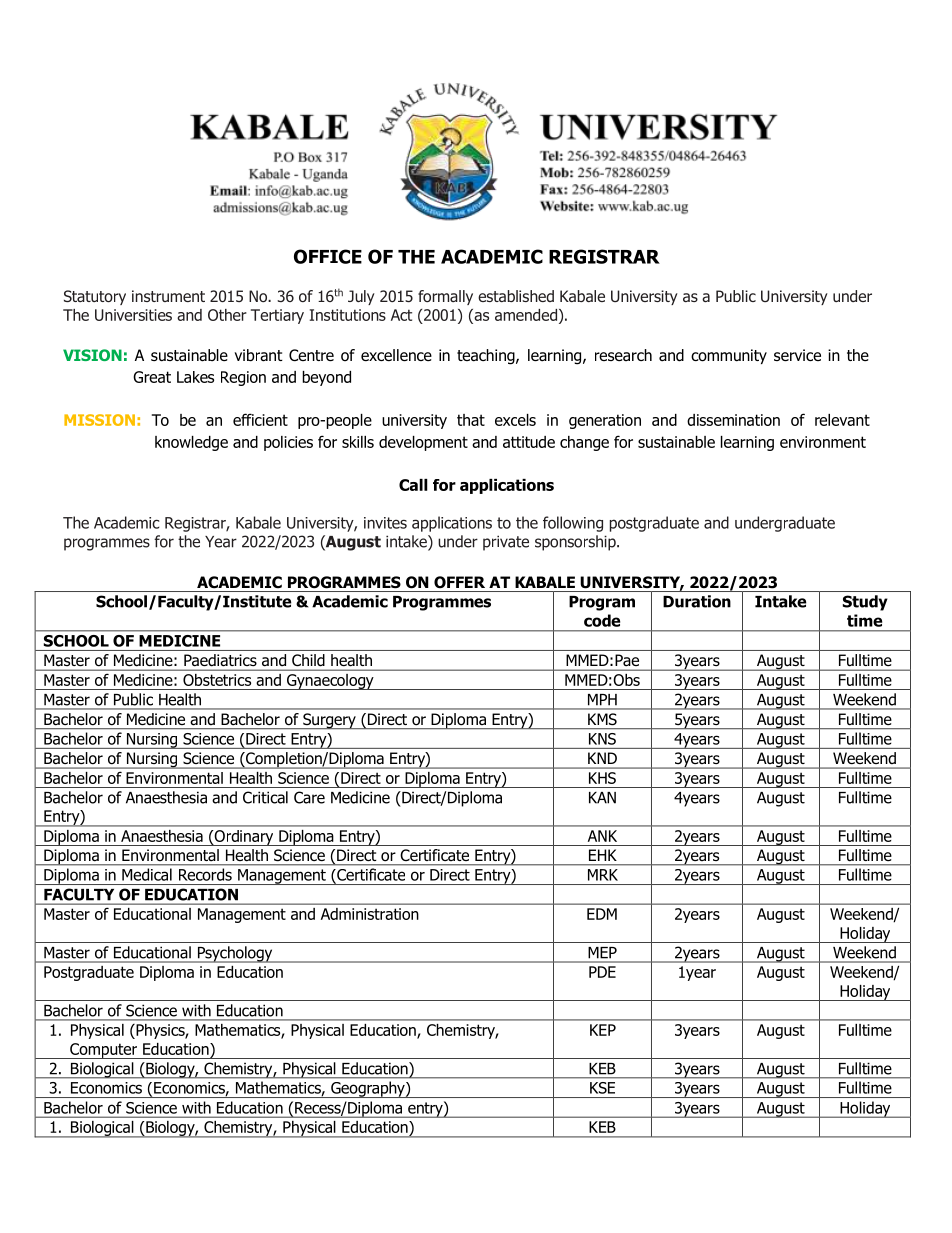  I want to click on ANK, so click(602, 836).
